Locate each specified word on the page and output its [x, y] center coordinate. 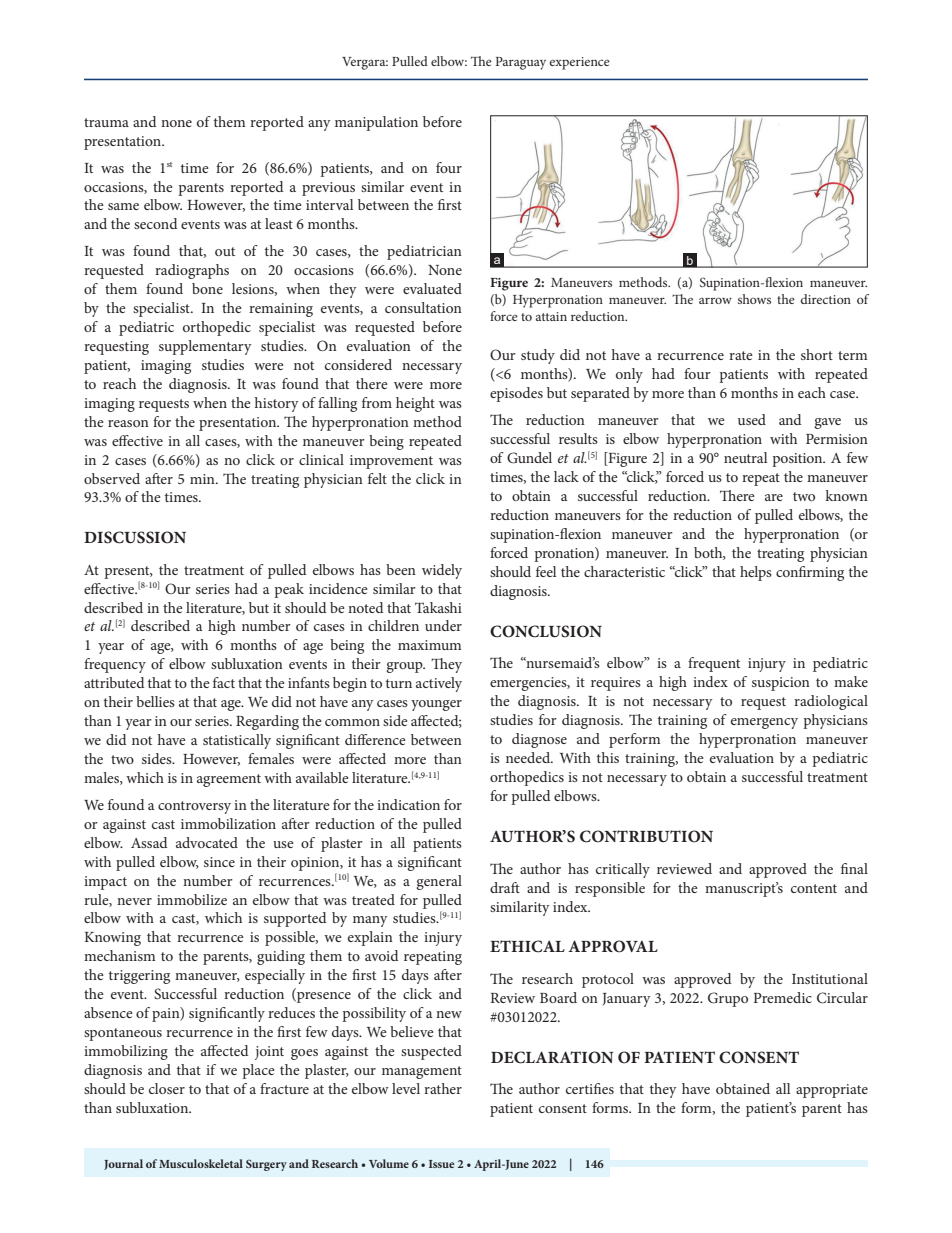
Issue [441, 1164]
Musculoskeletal [201, 1163]
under [443, 625]
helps [756, 573]
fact [224, 682]
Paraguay [520, 63]
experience [579, 63]
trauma [106, 122]
